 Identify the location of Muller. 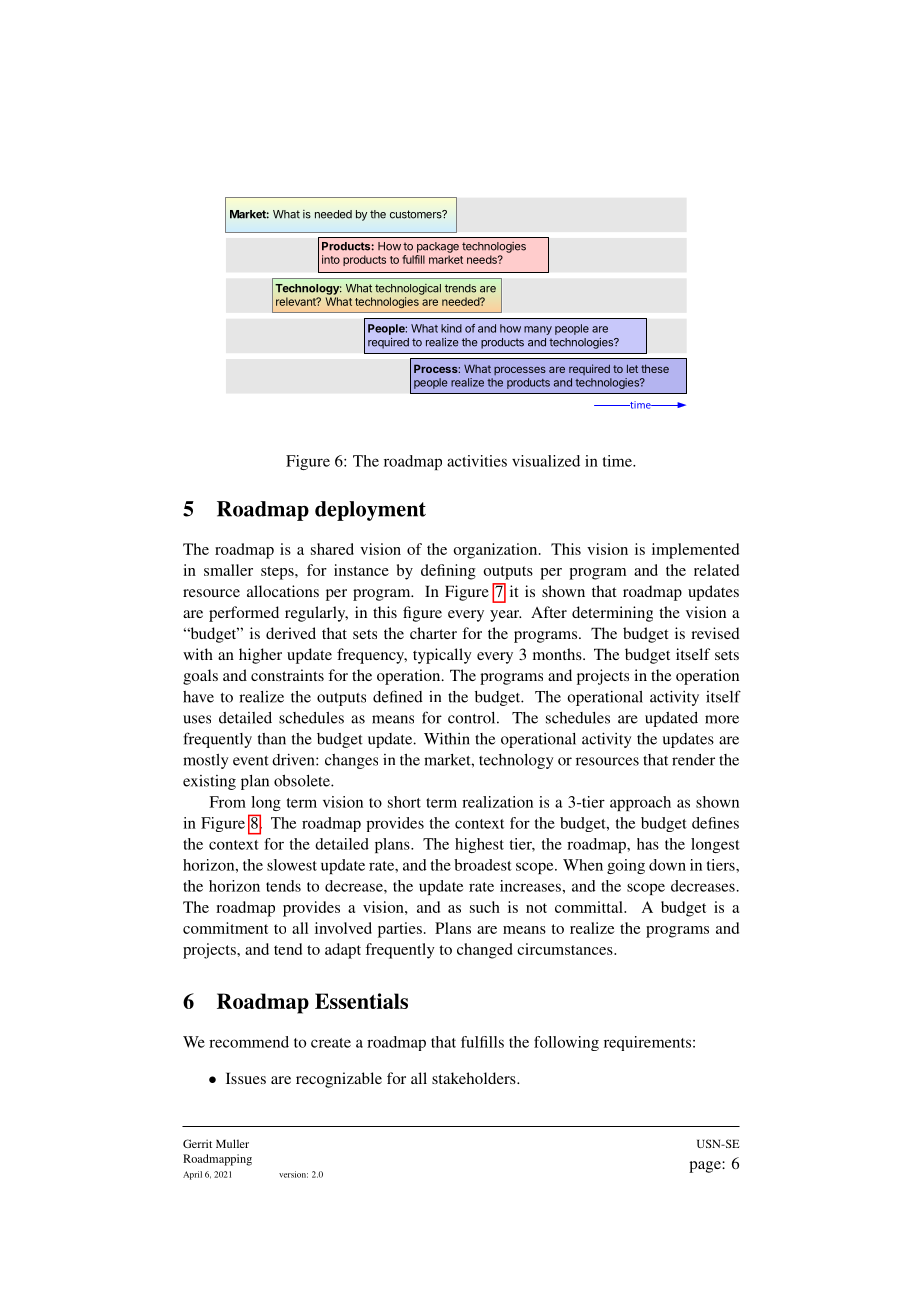
(232, 1143).
